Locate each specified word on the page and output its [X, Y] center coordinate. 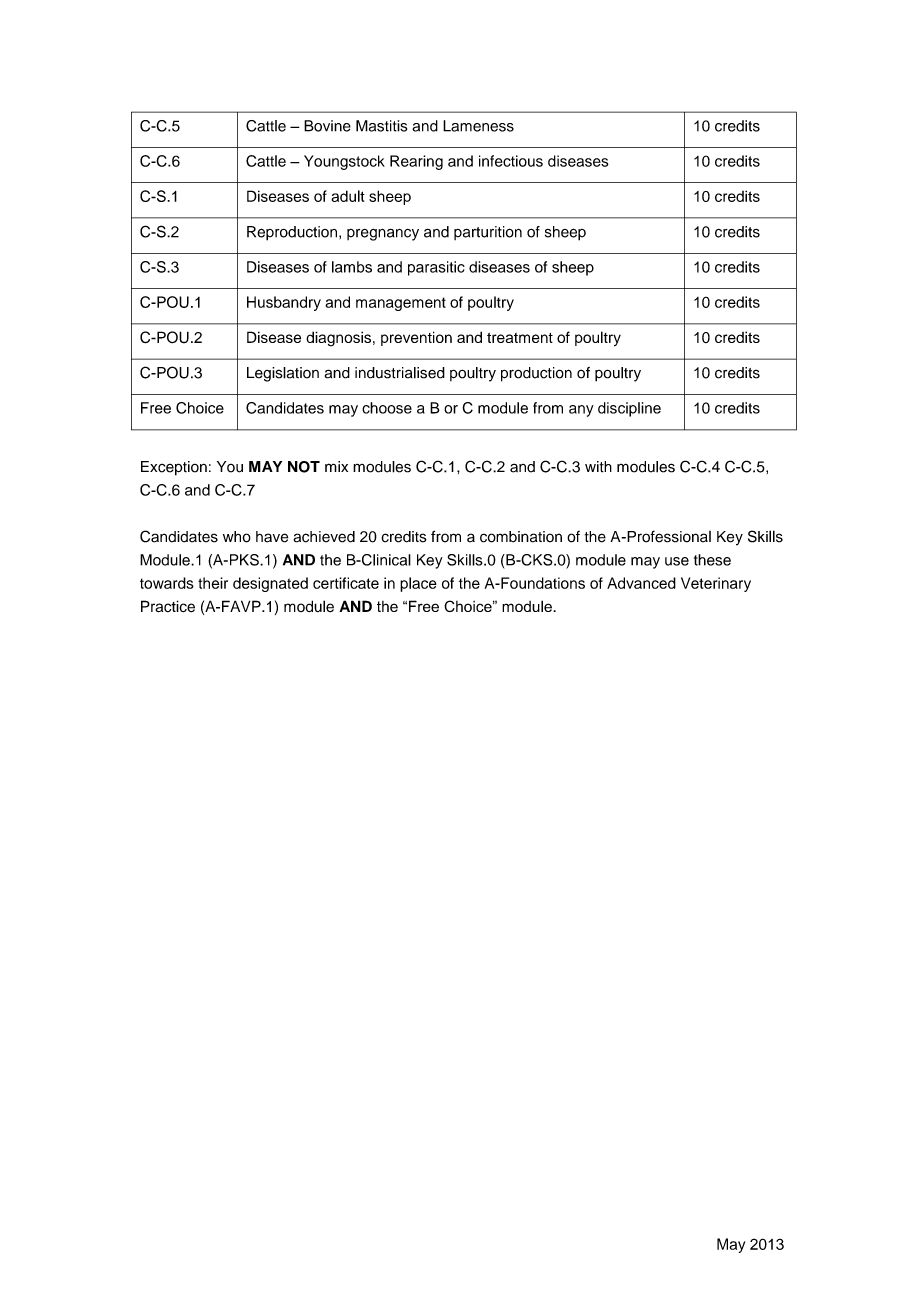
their [213, 583]
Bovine [327, 126]
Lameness [478, 126]
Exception [174, 468]
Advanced [641, 583]
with [598, 467]
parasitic [436, 268]
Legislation [283, 374]
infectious [511, 161]
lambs [352, 267]
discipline [629, 409]
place [418, 584]
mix [336, 466]
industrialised [400, 373]
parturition [488, 233]
